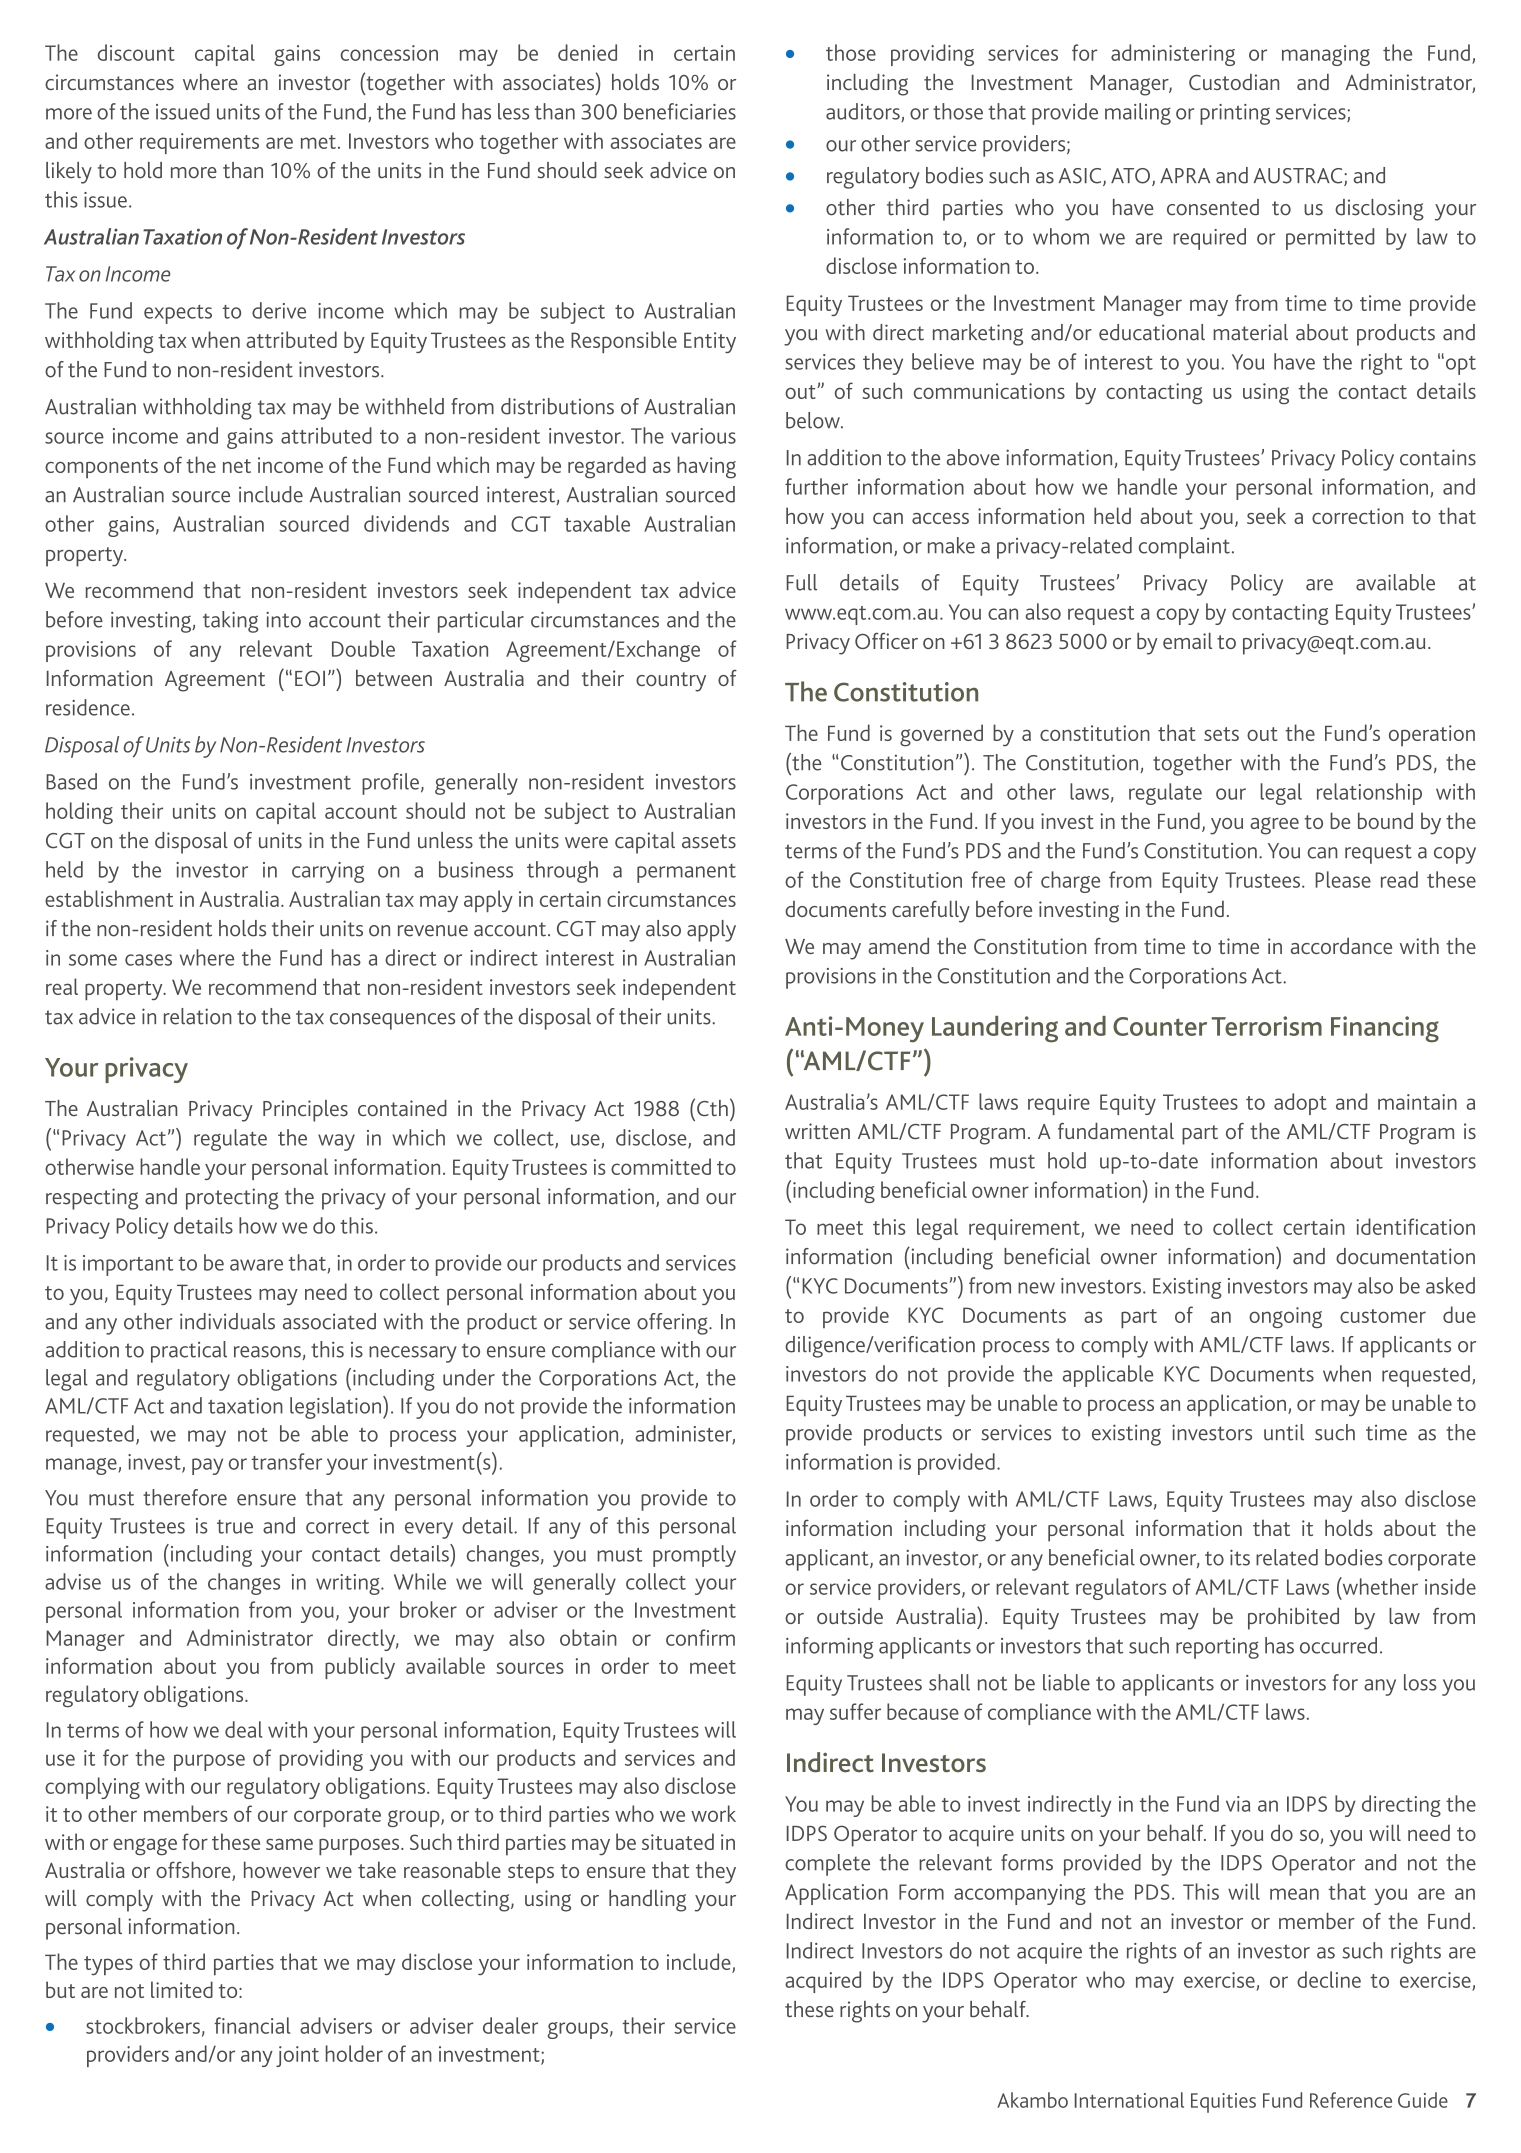 The image size is (1521, 2153). Describe the element at coordinates (647, 1901) in the document. I see `handling` at that location.
